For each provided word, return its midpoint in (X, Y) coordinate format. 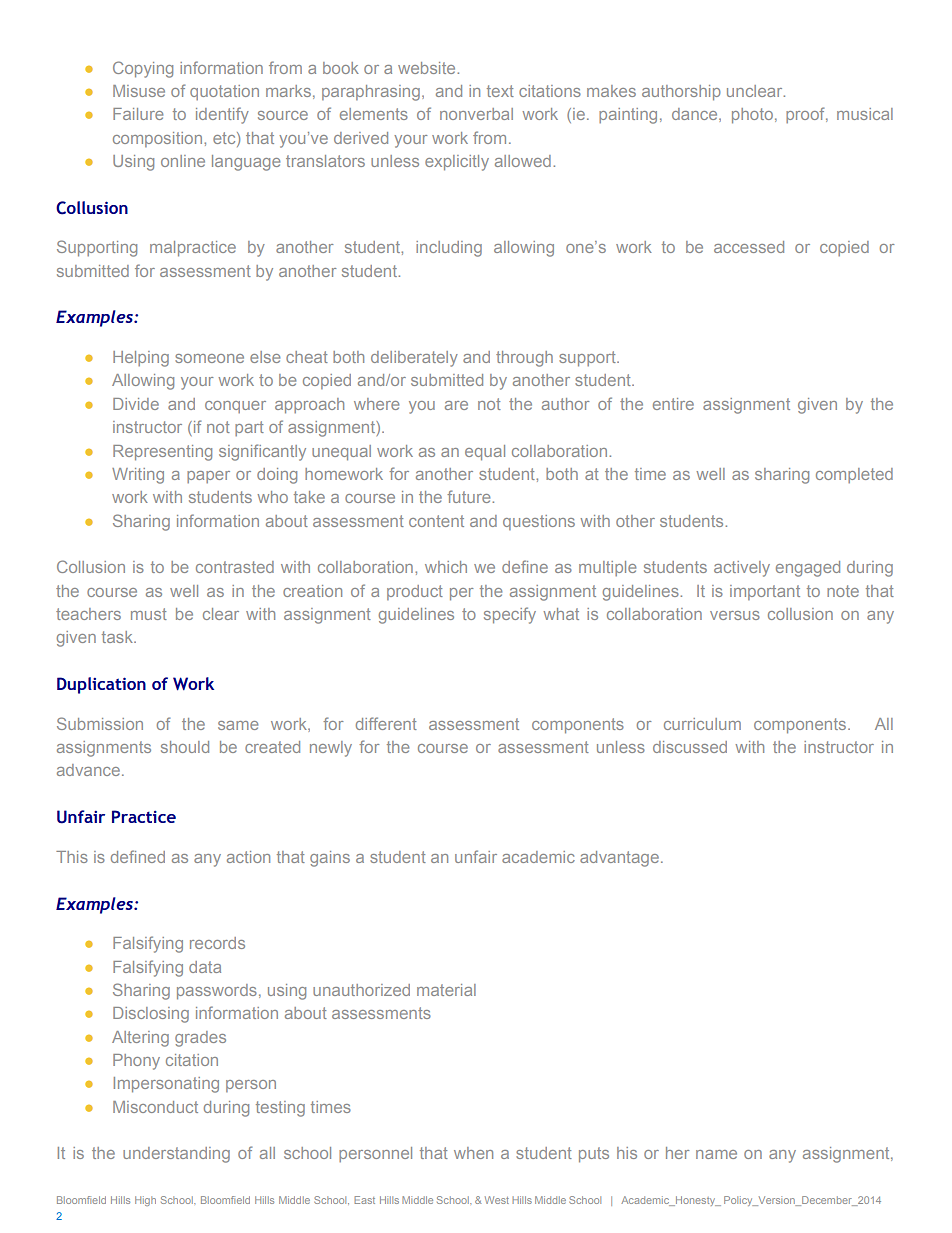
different (386, 723)
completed (854, 475)
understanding (176, 1155)
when (473, 1153)
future (470, 496)
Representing (162, 453)
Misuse (139, 91)
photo (752, 116)
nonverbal (476, 114)
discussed (690, 747)
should (185, 747)
